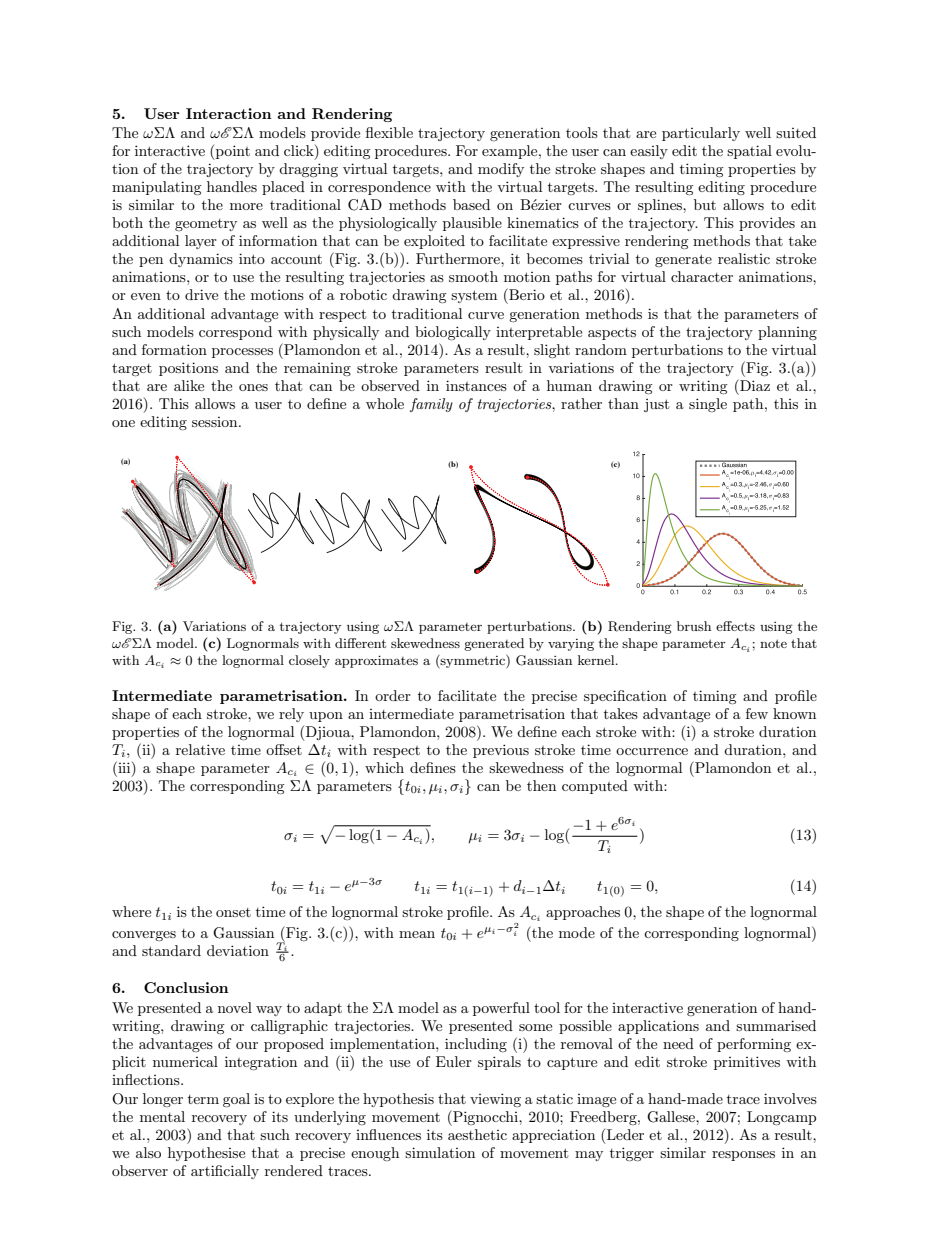  I want to click on point, so click(232, 152).
